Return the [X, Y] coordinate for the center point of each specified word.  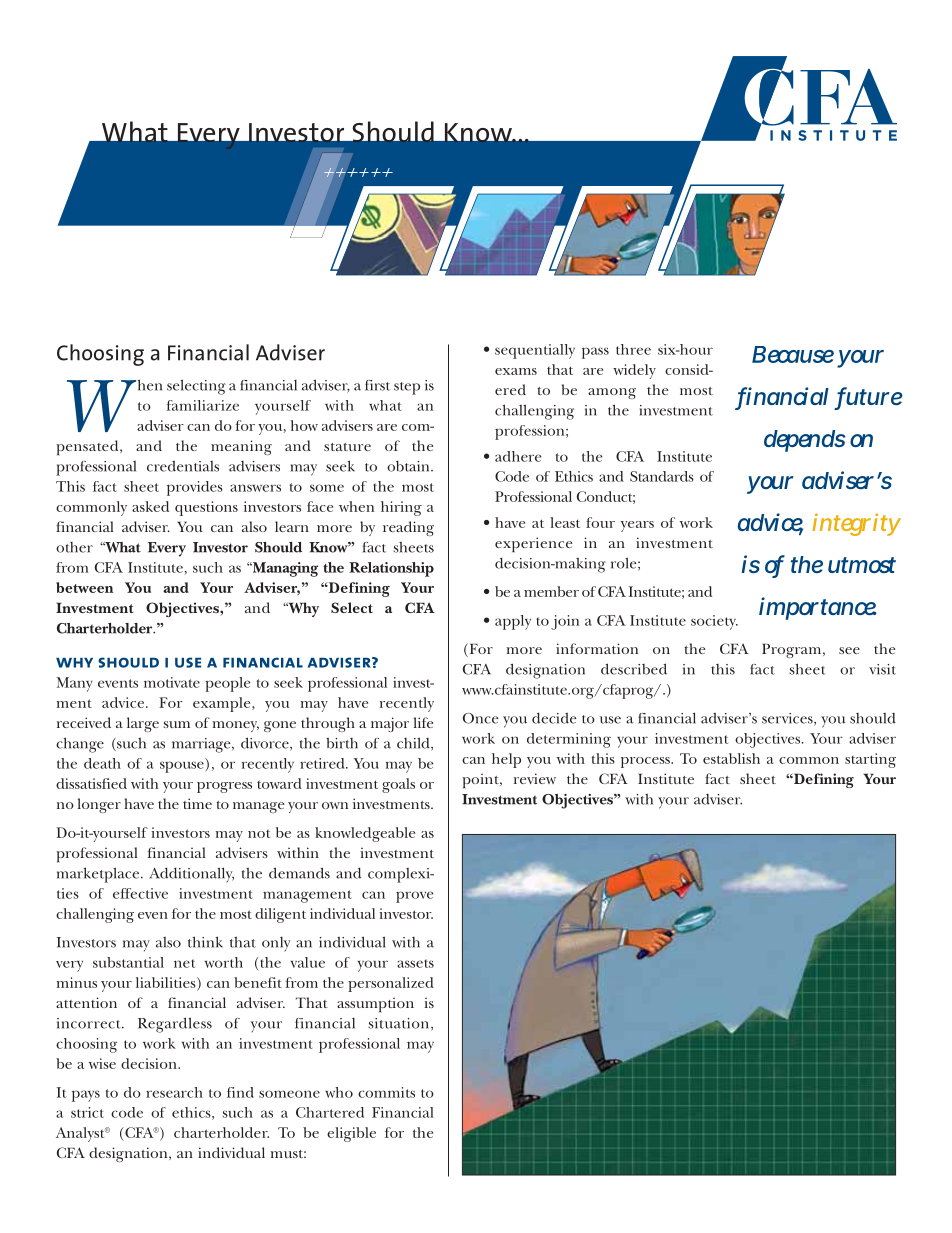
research [174, 1092]
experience [533, 544]
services [788, 719]
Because [793, 354]
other [74, 547]
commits [386, 1092]
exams [516, 371]
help [506, 760]
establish [731, 758]
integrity [856, 524]
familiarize [203, 405]
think [205, 942]
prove [414, 897]
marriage [202, 745]
